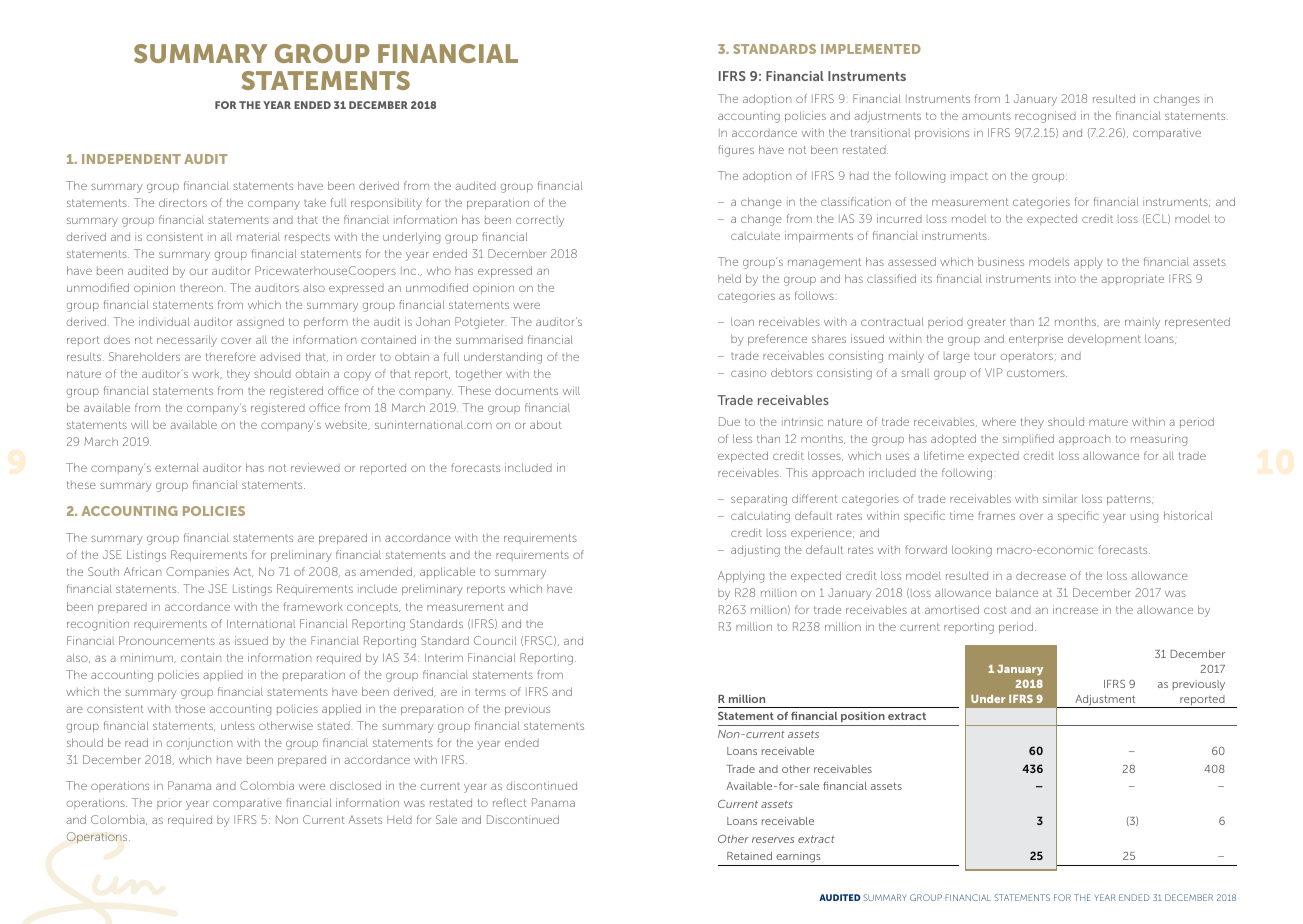 Image resolution: width=1303 pixels, height=924 pixels. Describe the element at coordinates (748, 372) in the screenshot. I see `casino` at that location.
